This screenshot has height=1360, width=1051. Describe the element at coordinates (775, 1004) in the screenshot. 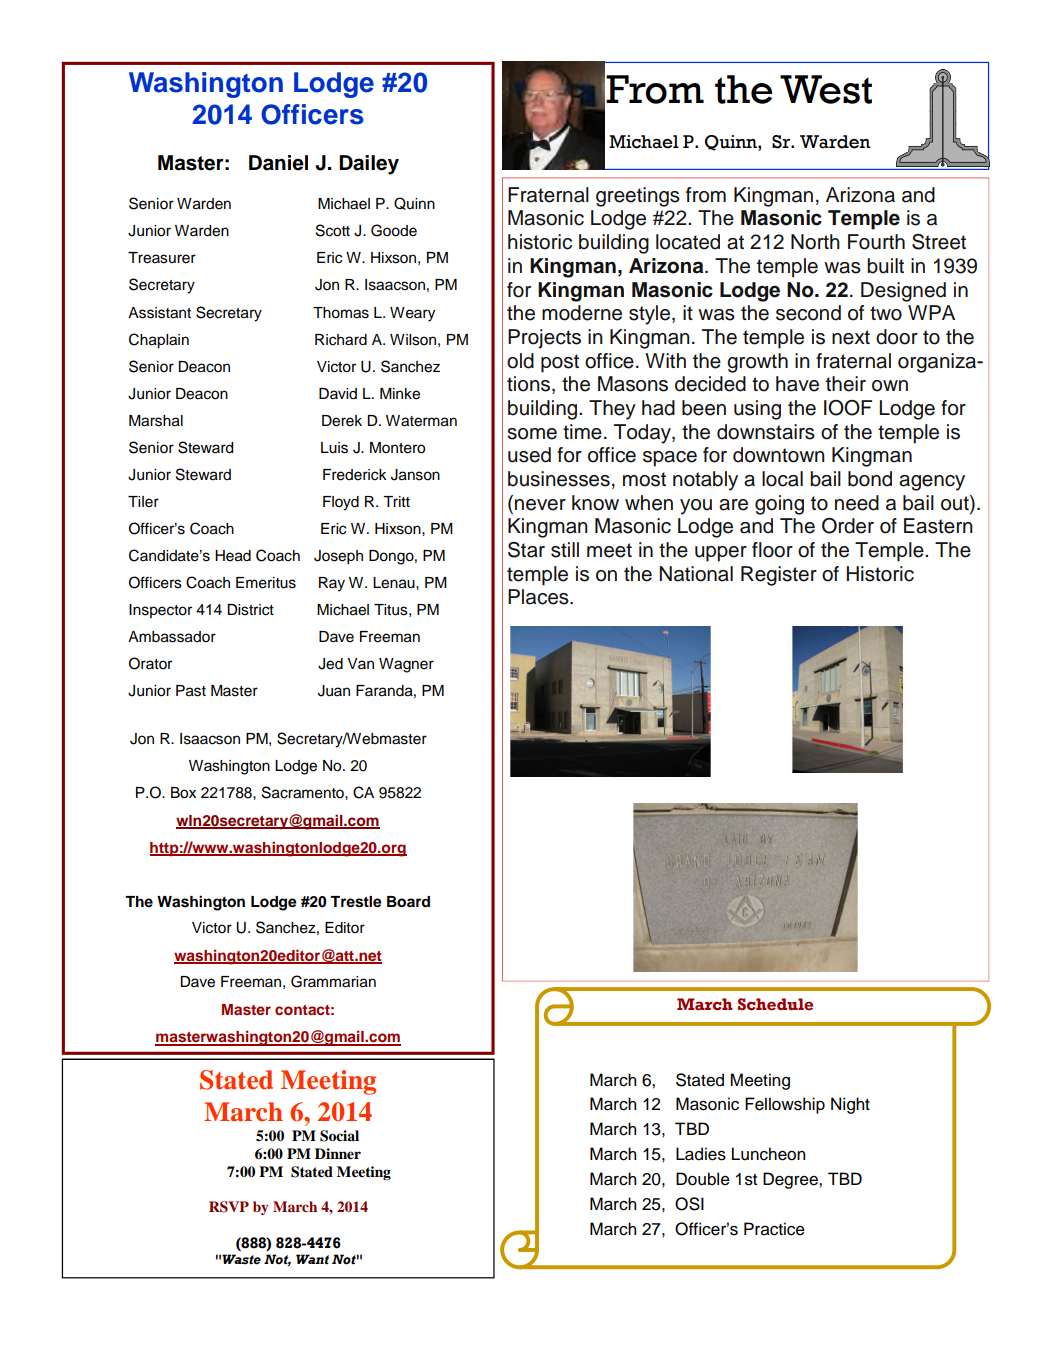

I see `Schedule` at that location.
